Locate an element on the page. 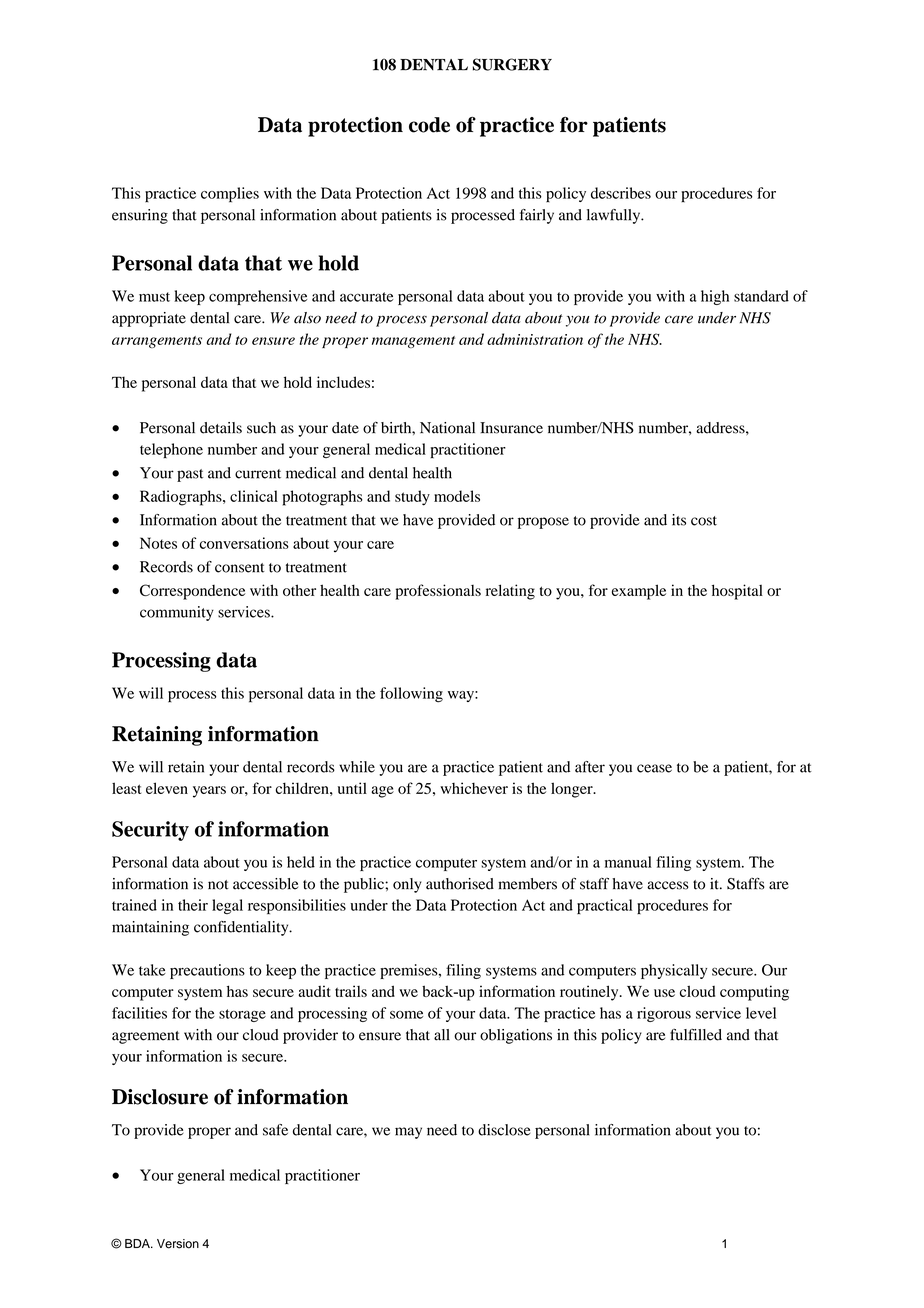 The height and width of the page is (1308, 924). describes is located at coordinates (621, 193).
